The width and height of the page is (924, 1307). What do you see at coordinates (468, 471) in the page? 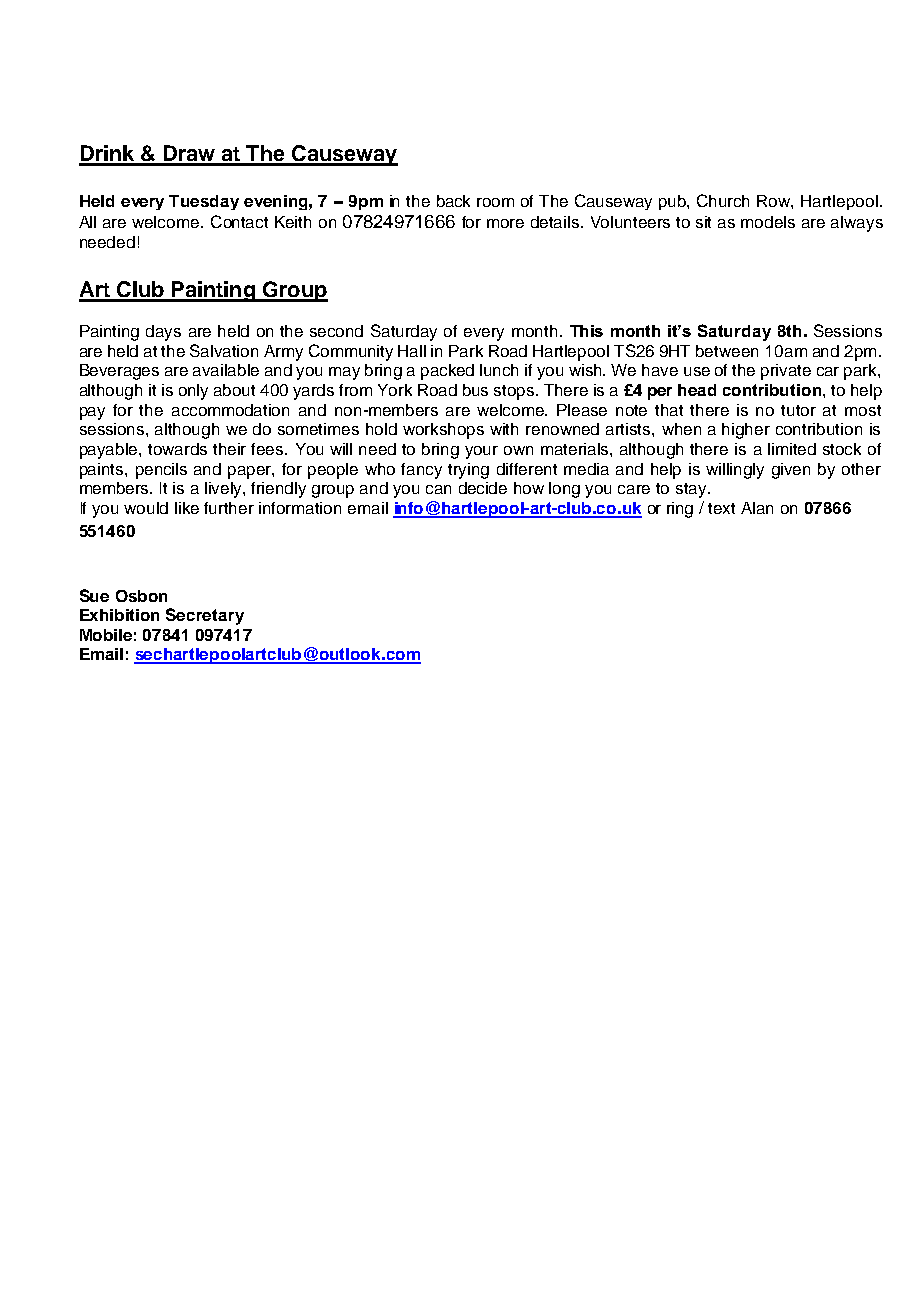
I see `trying` at bounding box center [468, 471].
